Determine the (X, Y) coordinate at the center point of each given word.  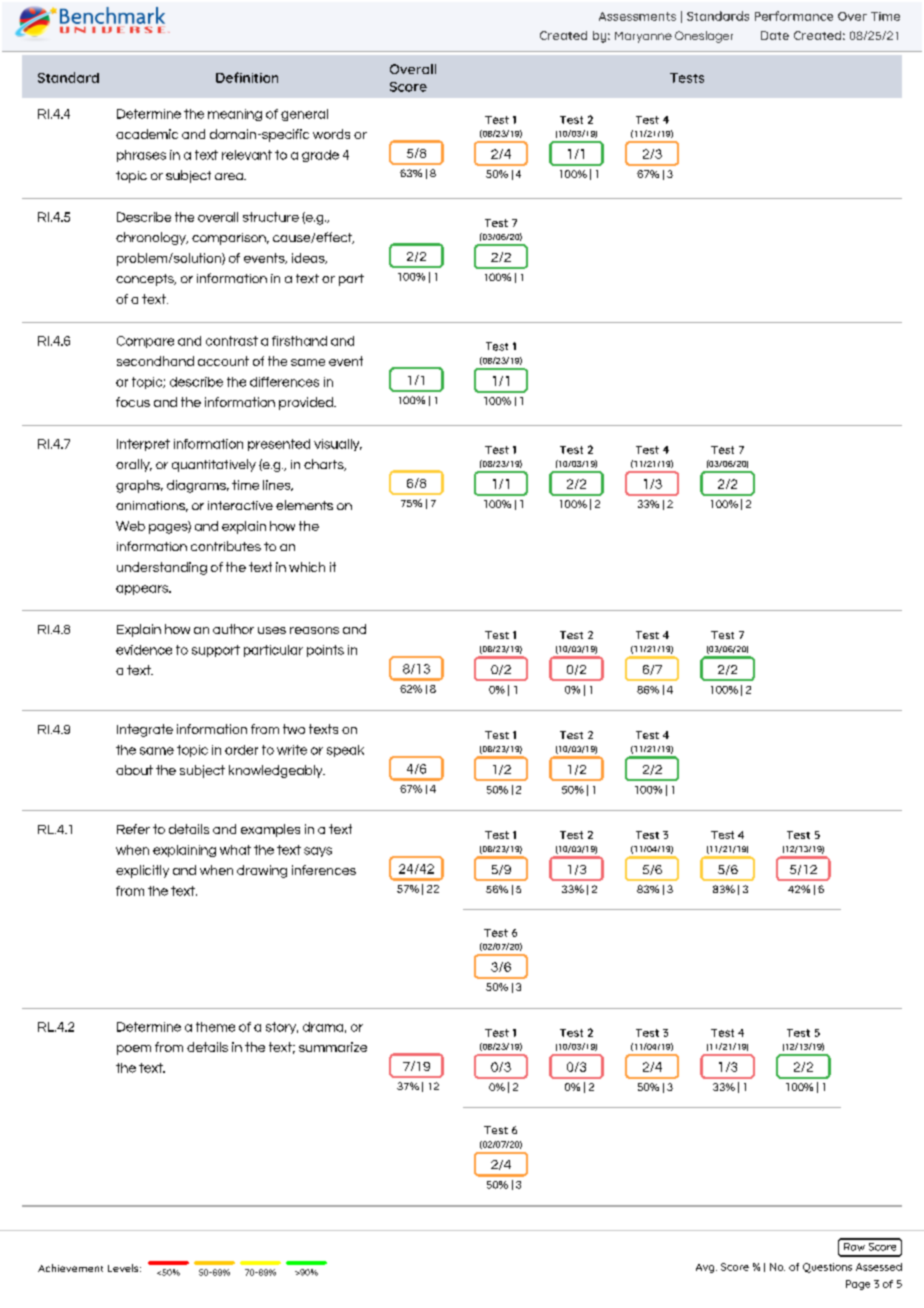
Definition (247, 77)
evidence (144, 650)
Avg (706, 1268)
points (325, 651)
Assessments (637, 16)
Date (775, 35)
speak (345, 751)
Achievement (70, 1268)
